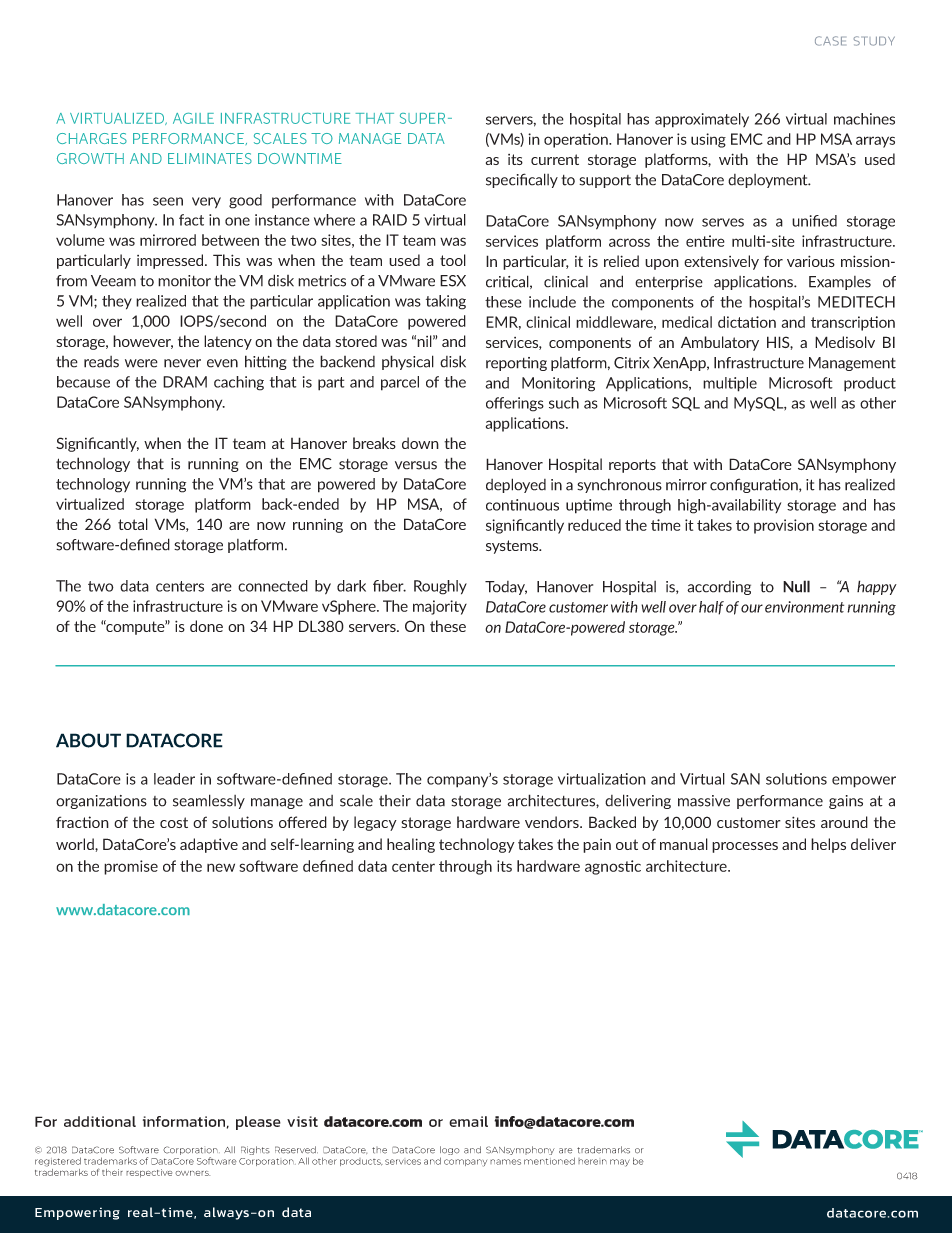 Image resolution: width=952 pixels, height=1233 pixels. I want to click on total, so click(133, 524).
